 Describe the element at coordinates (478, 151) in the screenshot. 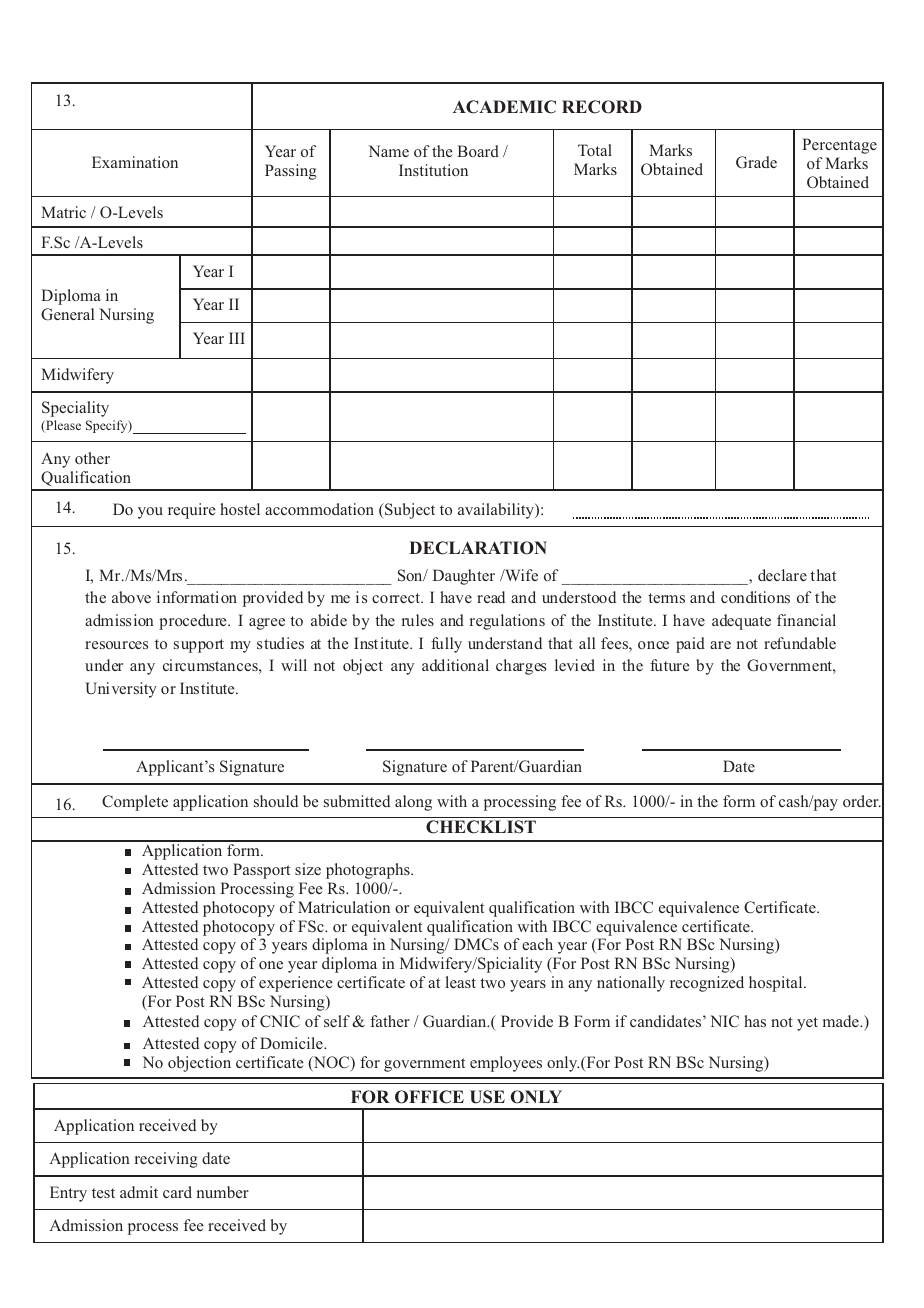

I see `Board` at that location.
